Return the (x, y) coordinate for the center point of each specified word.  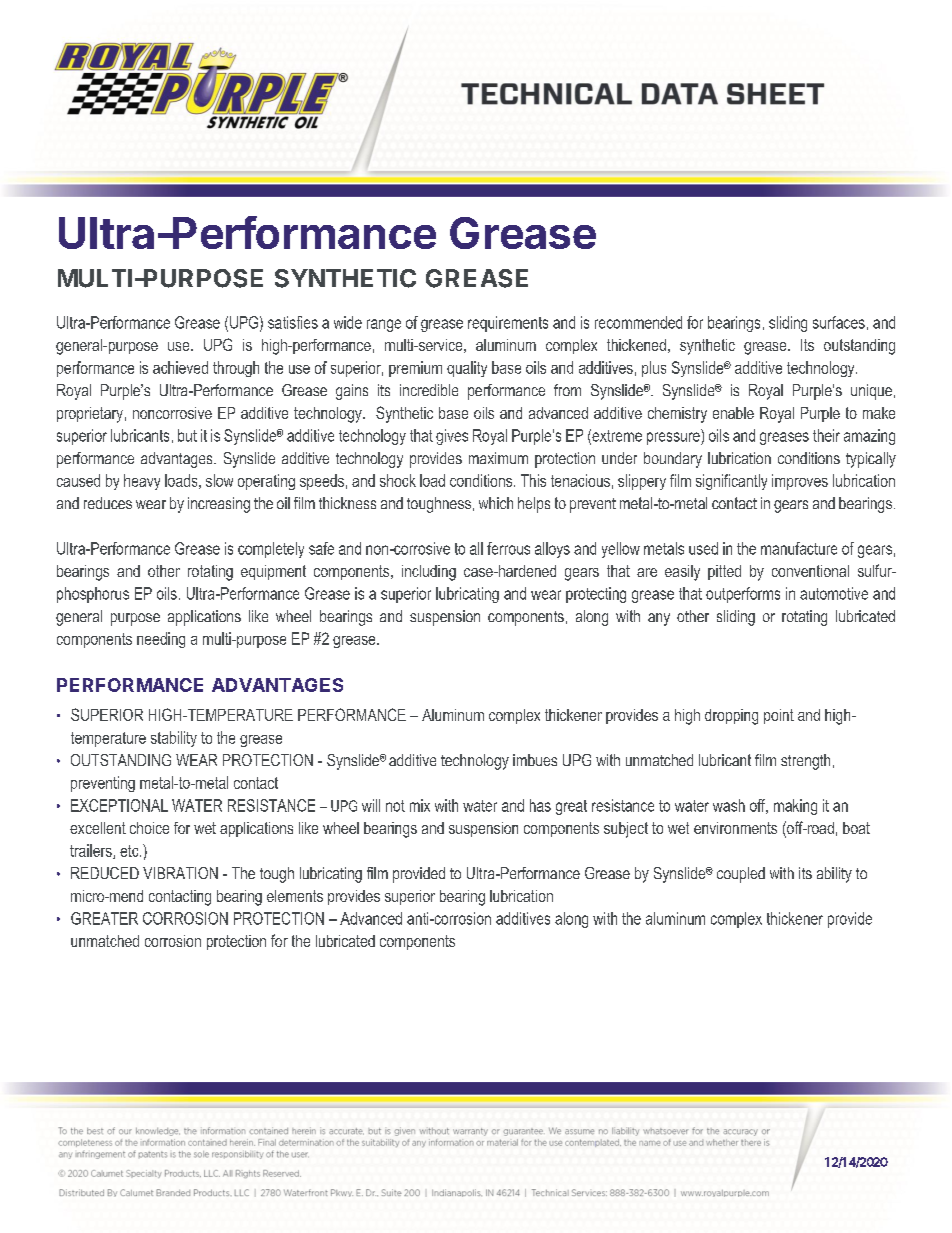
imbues (535, 760)
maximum (498, 458)
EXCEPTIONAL (119, 805)
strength (805, 762)
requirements (508, 324)
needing (161, 640)
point (779, 716)
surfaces (839, 322)
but (187, 435)
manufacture (799, 548)
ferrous (508, 548)
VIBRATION (180, 873)
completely (271, 550)
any (659, 619)
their (826, 435)
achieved (180, 367)
